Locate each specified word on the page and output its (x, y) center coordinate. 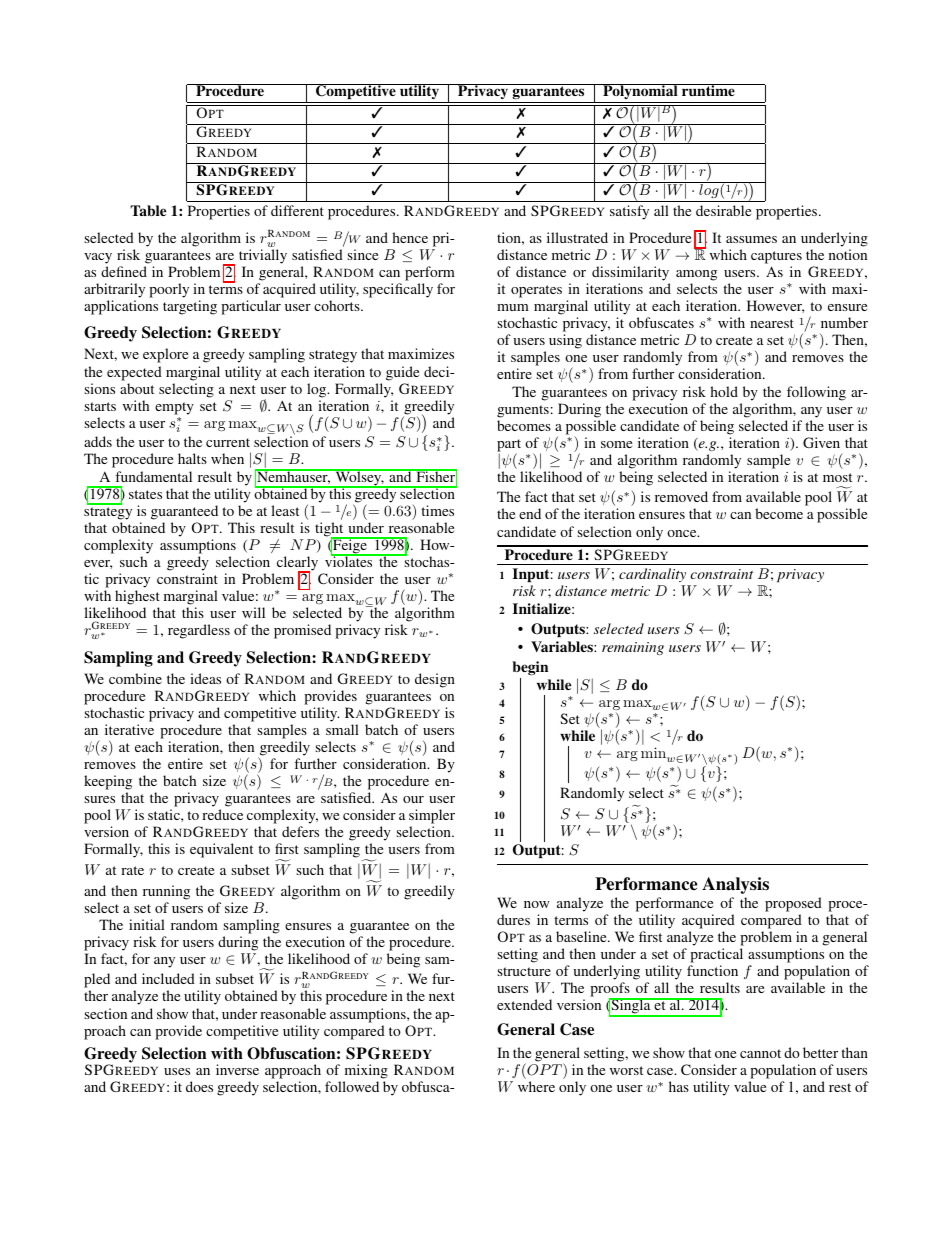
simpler (432, 816)
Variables (563, 646)
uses (177, 1071)
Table (148, 210)
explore (165, 355)
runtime (708, 90)
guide (402, 373)
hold (724, 391)
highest (137, 597)
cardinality (654, 577)
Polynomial (640, 91)
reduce (222, 814)
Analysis (735, 885)
